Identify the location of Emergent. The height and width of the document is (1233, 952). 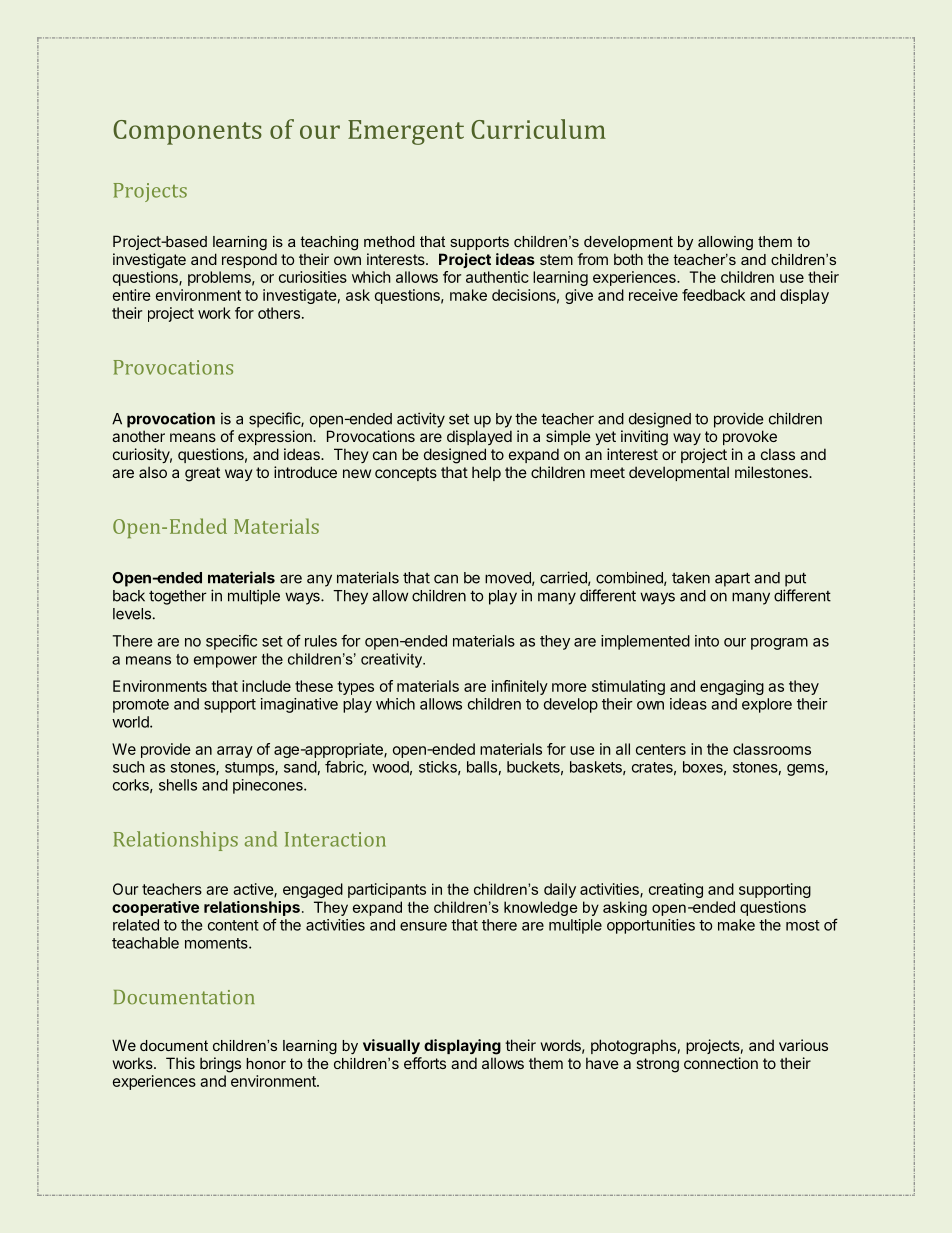
(406, 132).
